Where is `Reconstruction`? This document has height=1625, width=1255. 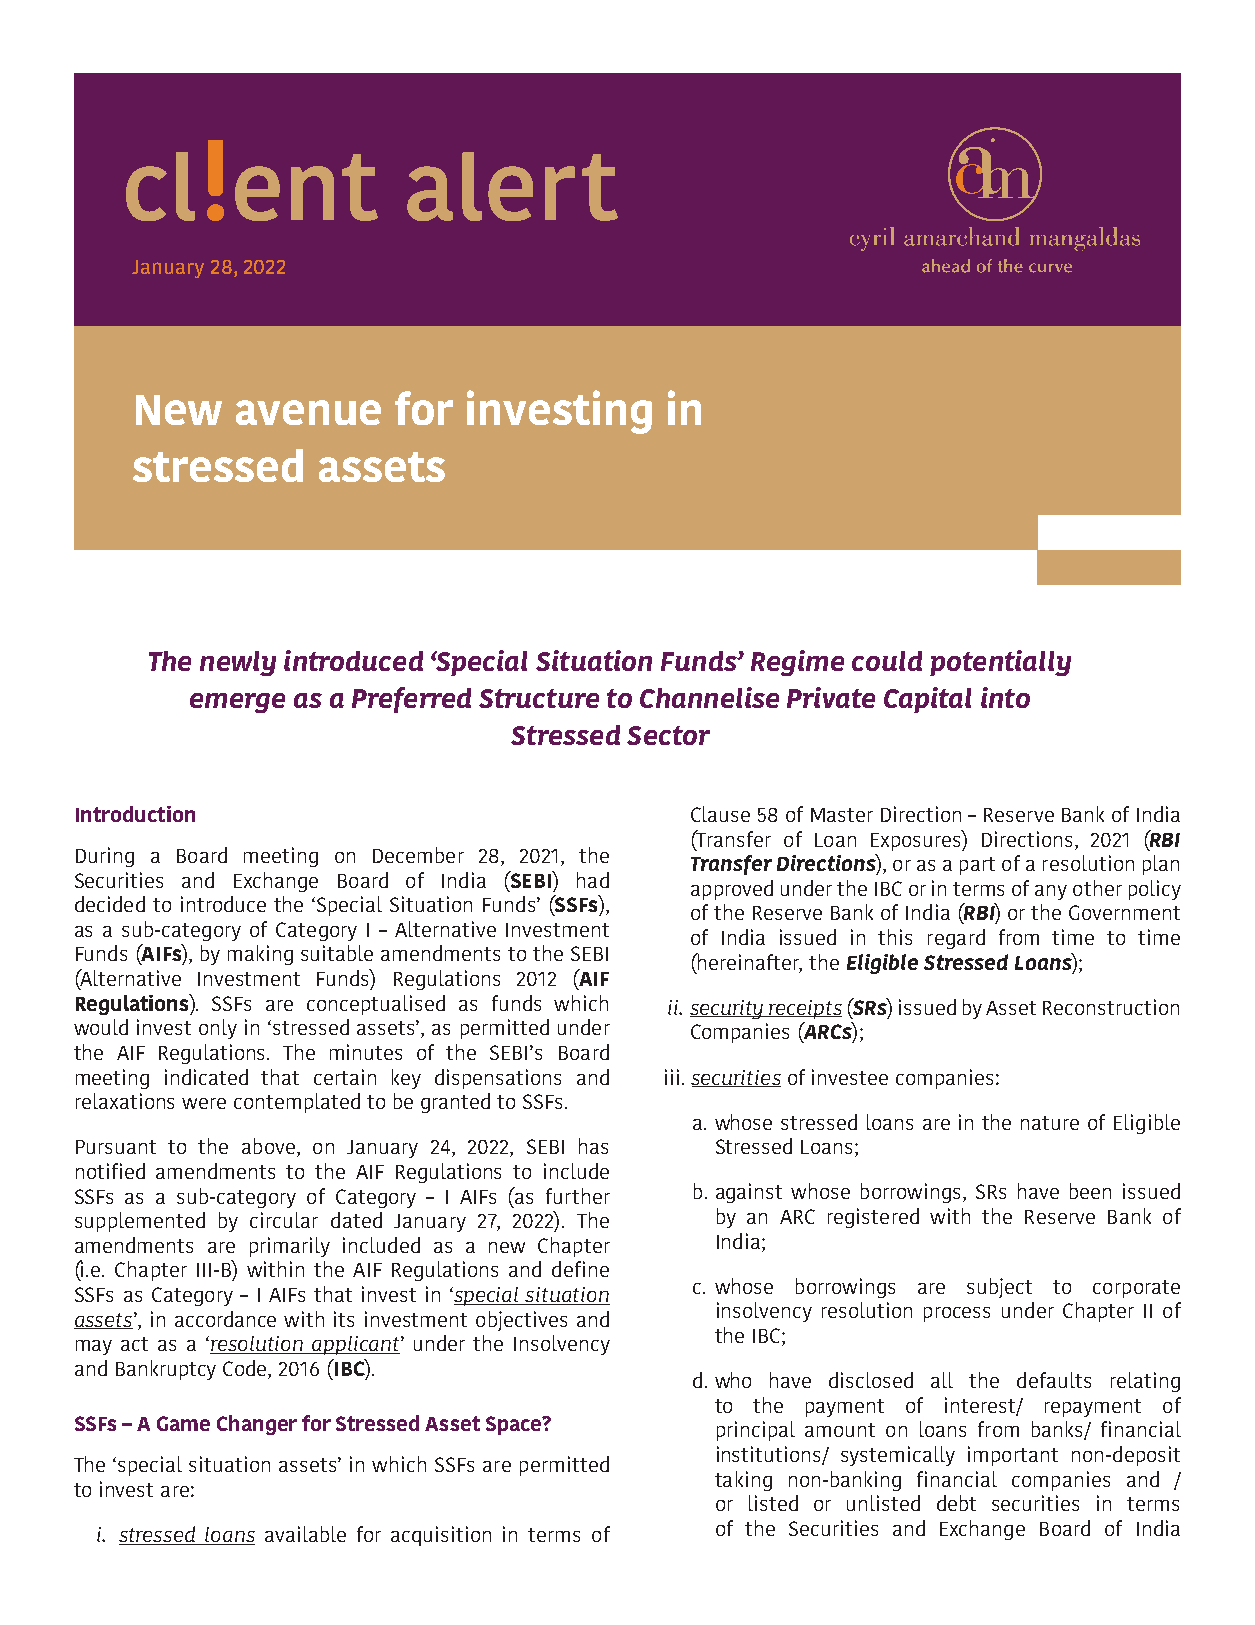
Reconstruction is located at coordinates (1111, 1007).
